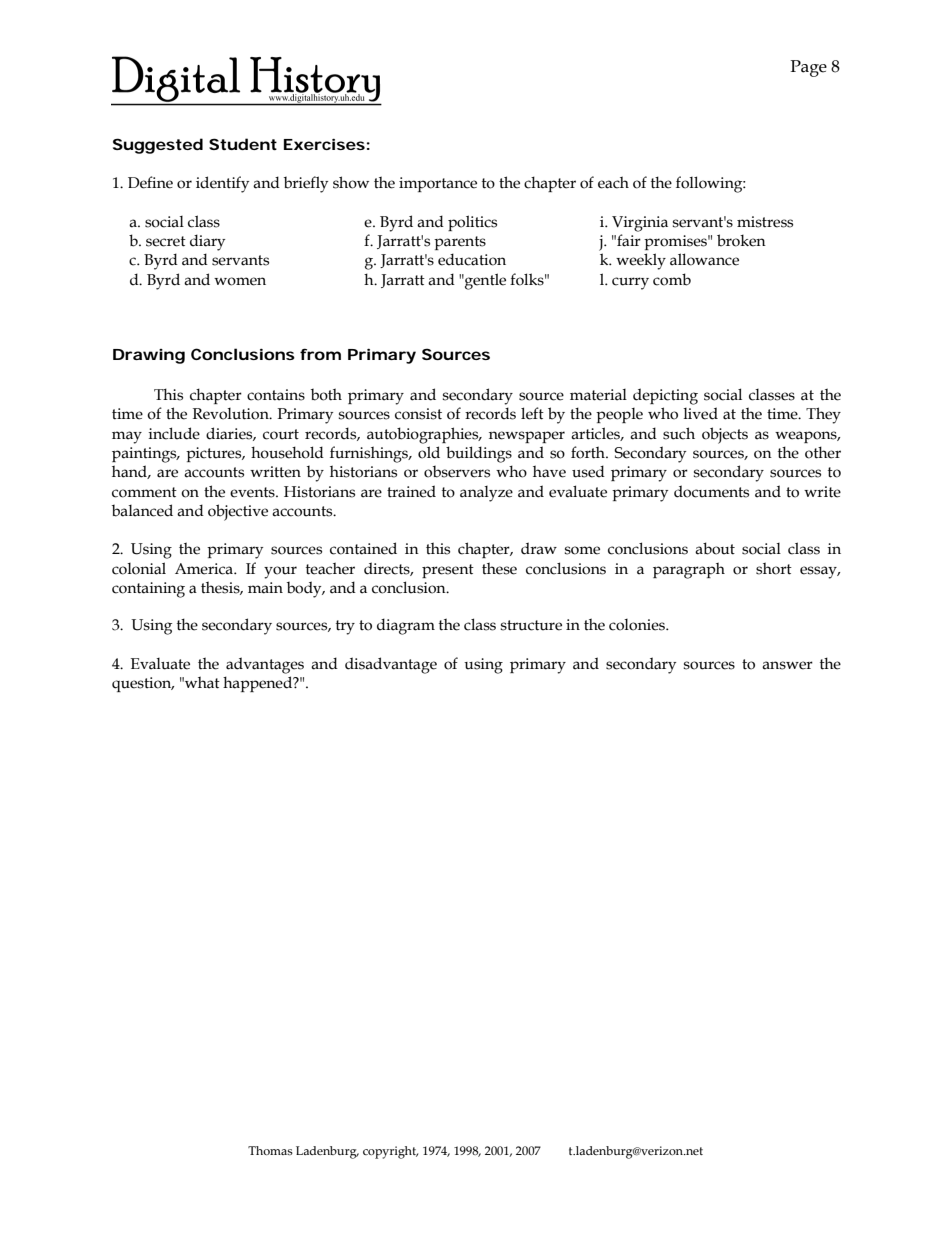  What do you see at coordinates (215, 454) in the document?
I see `pictures` at bounding box center [215, 454].
